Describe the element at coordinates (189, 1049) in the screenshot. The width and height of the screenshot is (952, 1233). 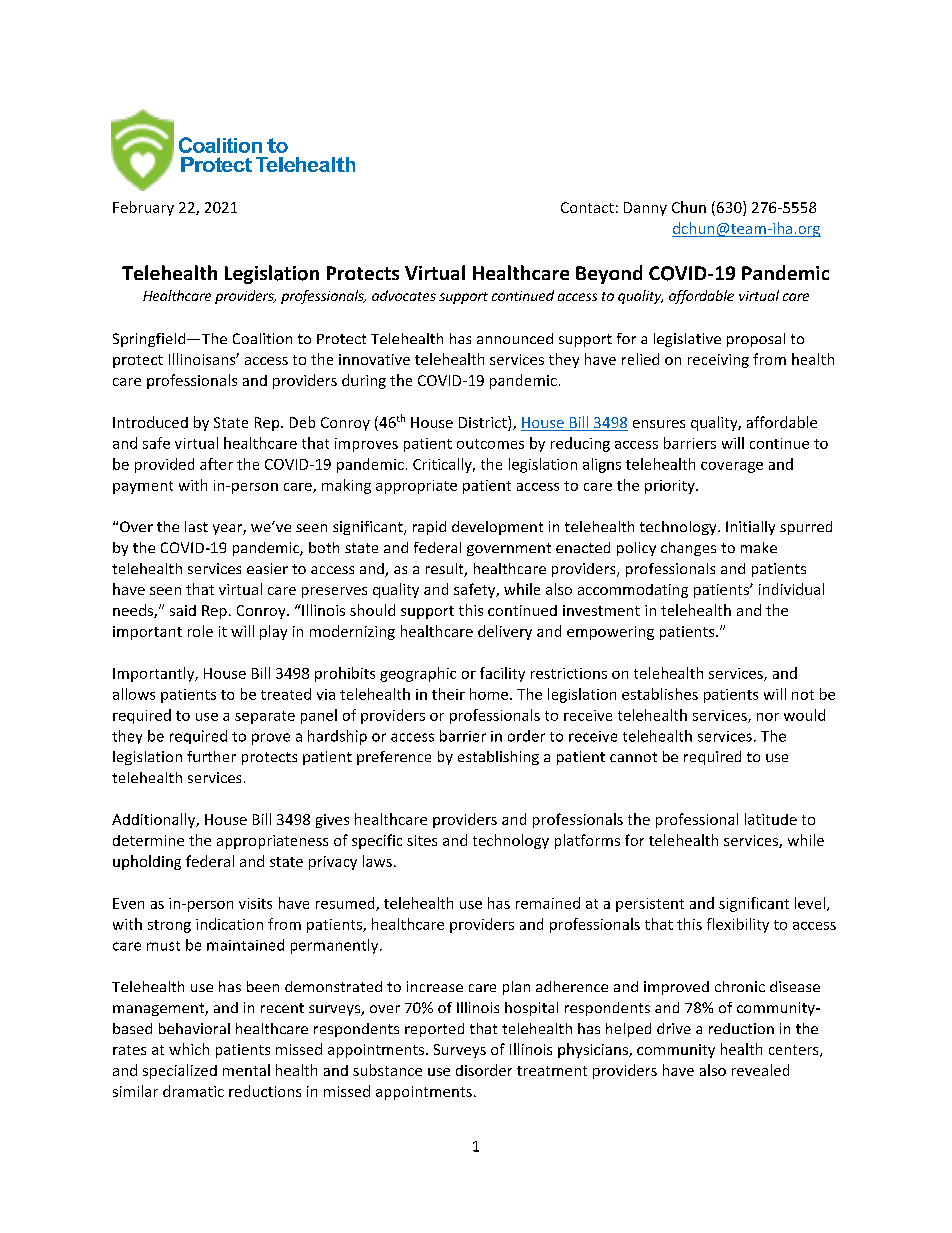
I see `which` at that location.
